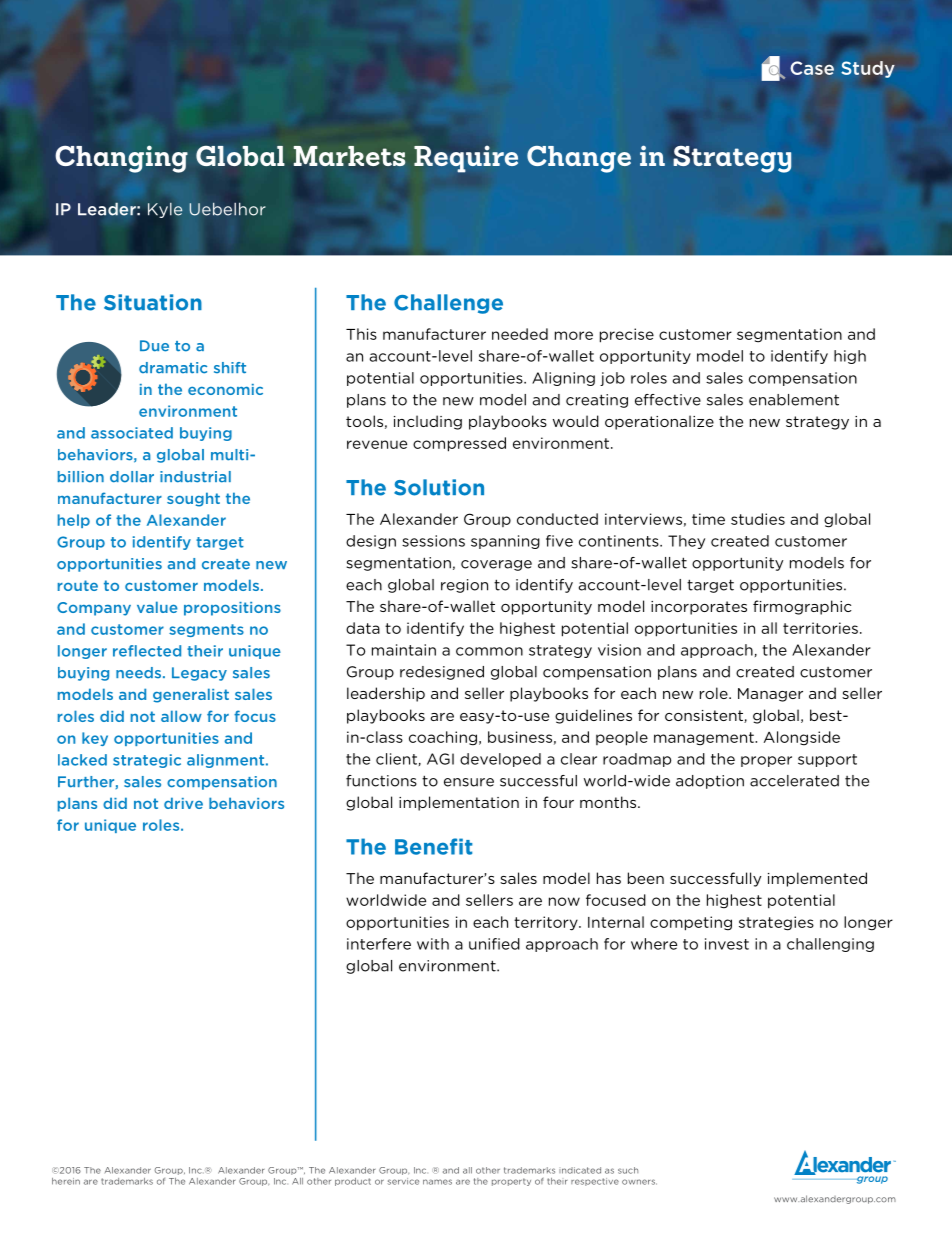  Describe the element at coordinates (466, 159) in the image. I see `Require` at that location.
